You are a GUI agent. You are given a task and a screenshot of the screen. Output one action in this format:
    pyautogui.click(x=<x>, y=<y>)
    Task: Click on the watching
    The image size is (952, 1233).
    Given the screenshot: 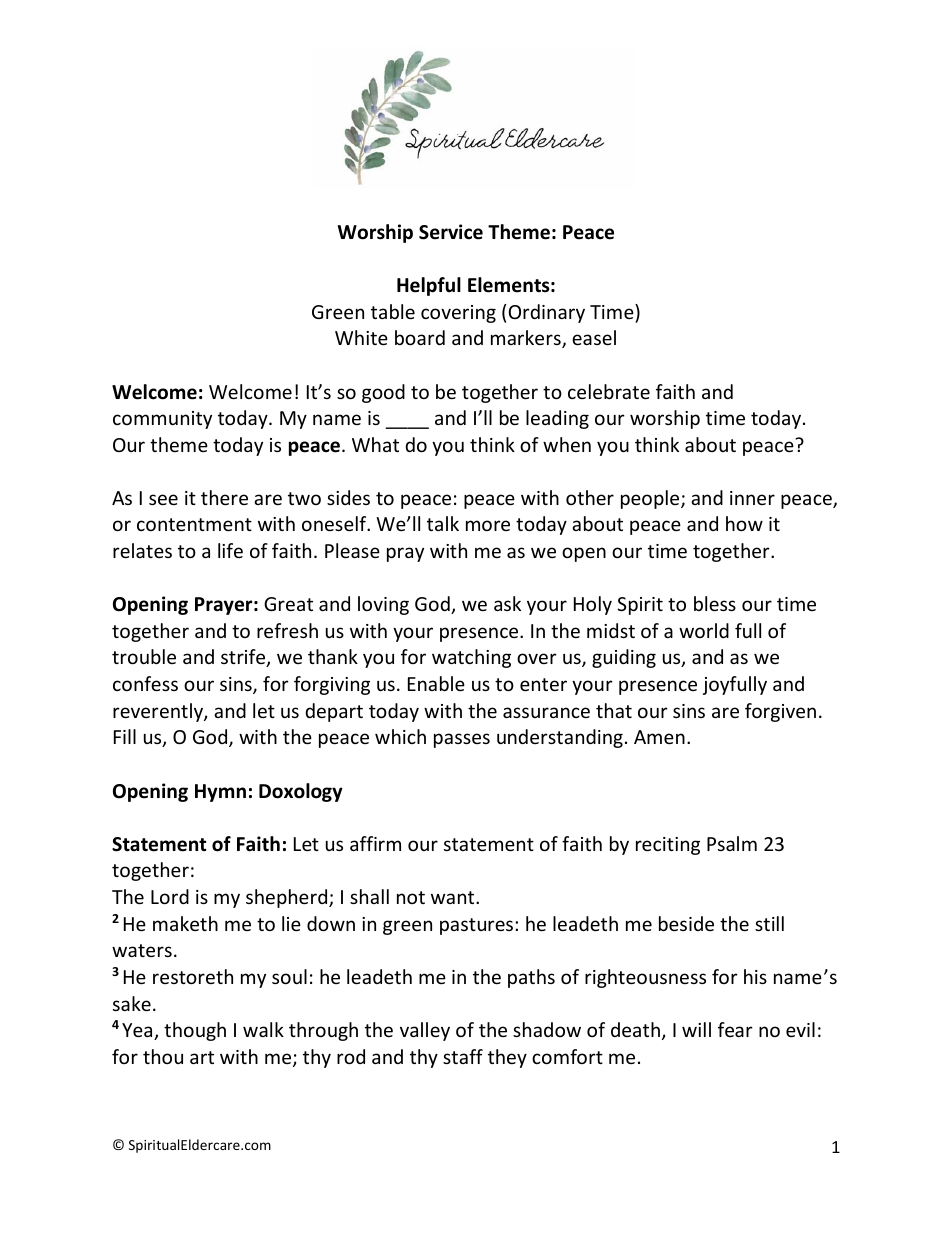 What is the action you would take?
    pyautogui.click(x=471, y=658)
